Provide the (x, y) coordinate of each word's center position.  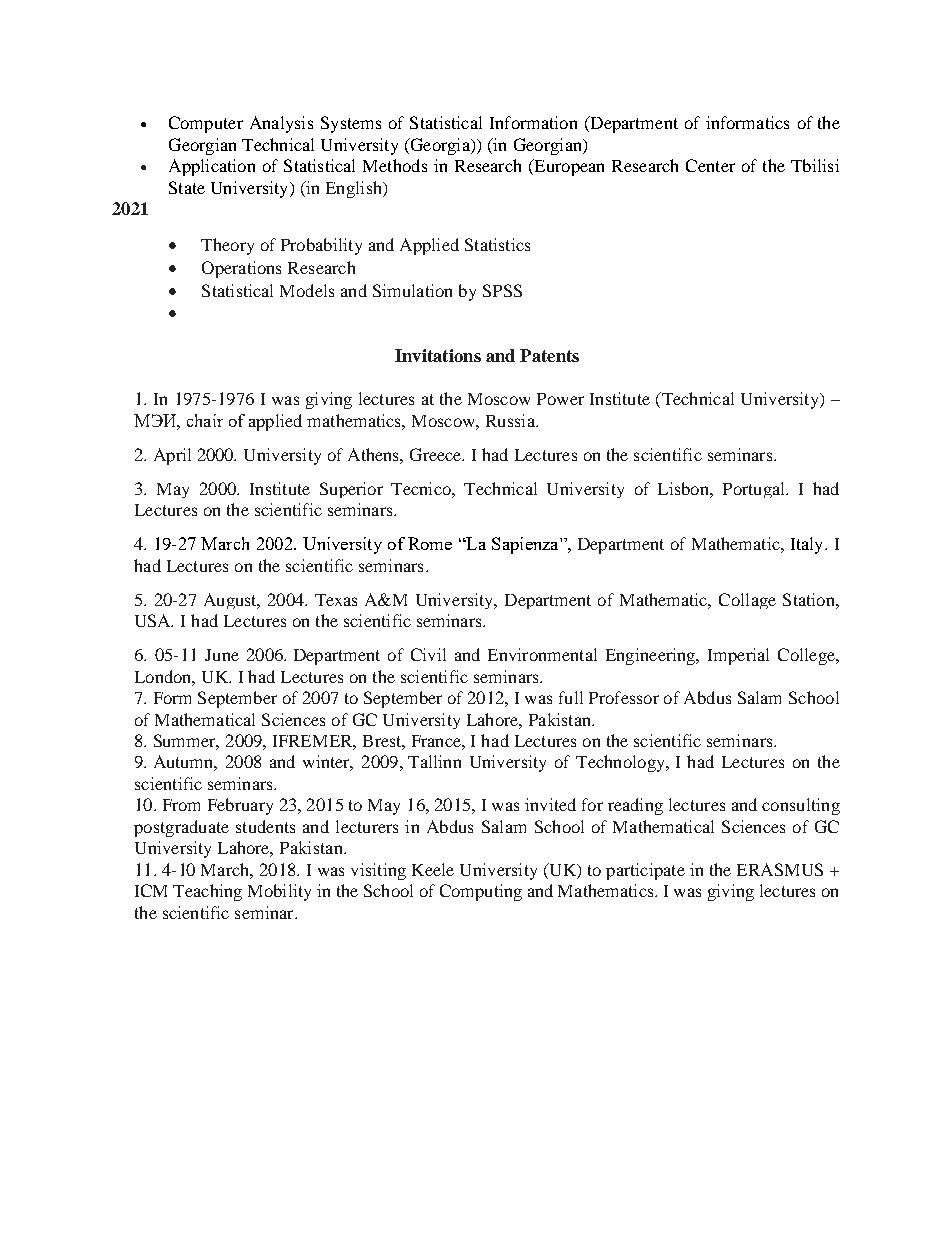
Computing (481, 892)
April (172, 456)
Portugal (755, 490)
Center (710, 165)
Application (212, 167)
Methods (395, 165)
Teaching (207, 892)
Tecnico (422, 488)
